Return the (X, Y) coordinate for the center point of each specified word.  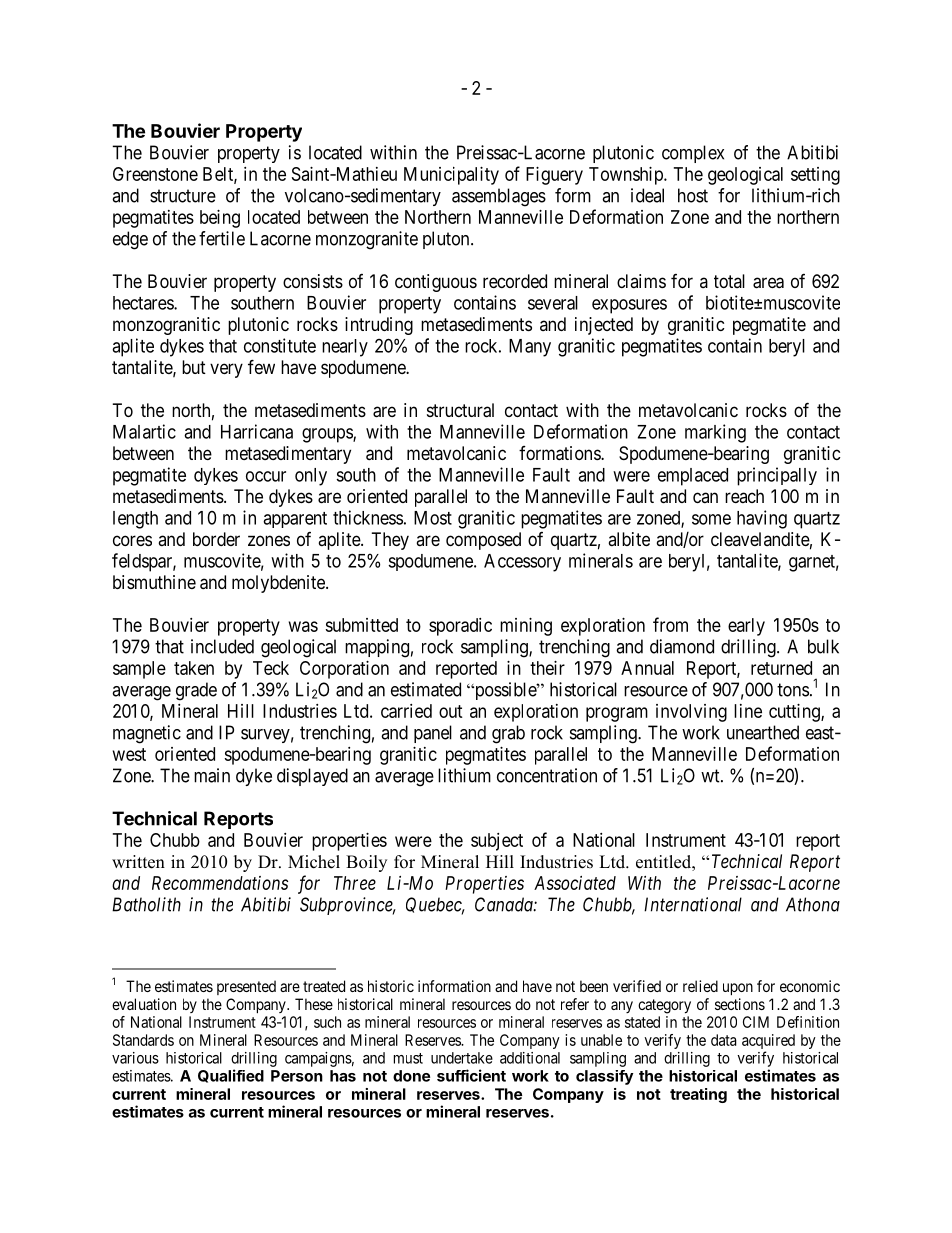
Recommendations (220, 883)
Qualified (231, 1076)
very (226, 370)
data (724, 1040)
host (693, 195)
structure (183, 196)
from (670, 624)
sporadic (460, 627)
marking (715, 433)
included (222, 646)
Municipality (451, 176)
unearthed (763, 732)
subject (497, 842)
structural (460, 410)
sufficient (471, 1075)
